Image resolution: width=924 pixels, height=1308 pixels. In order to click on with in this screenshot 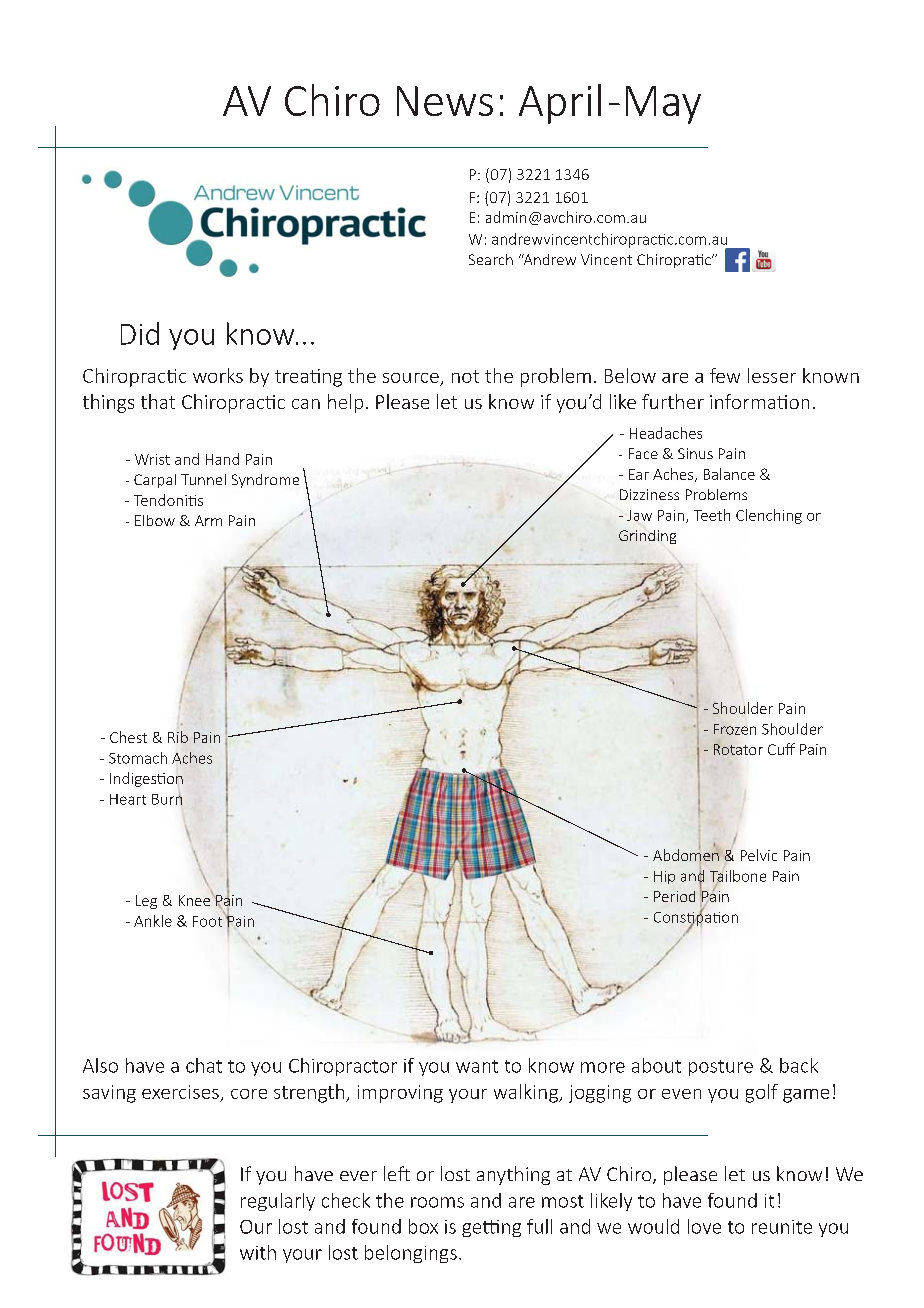, I will do `click(258, 1252)`.
